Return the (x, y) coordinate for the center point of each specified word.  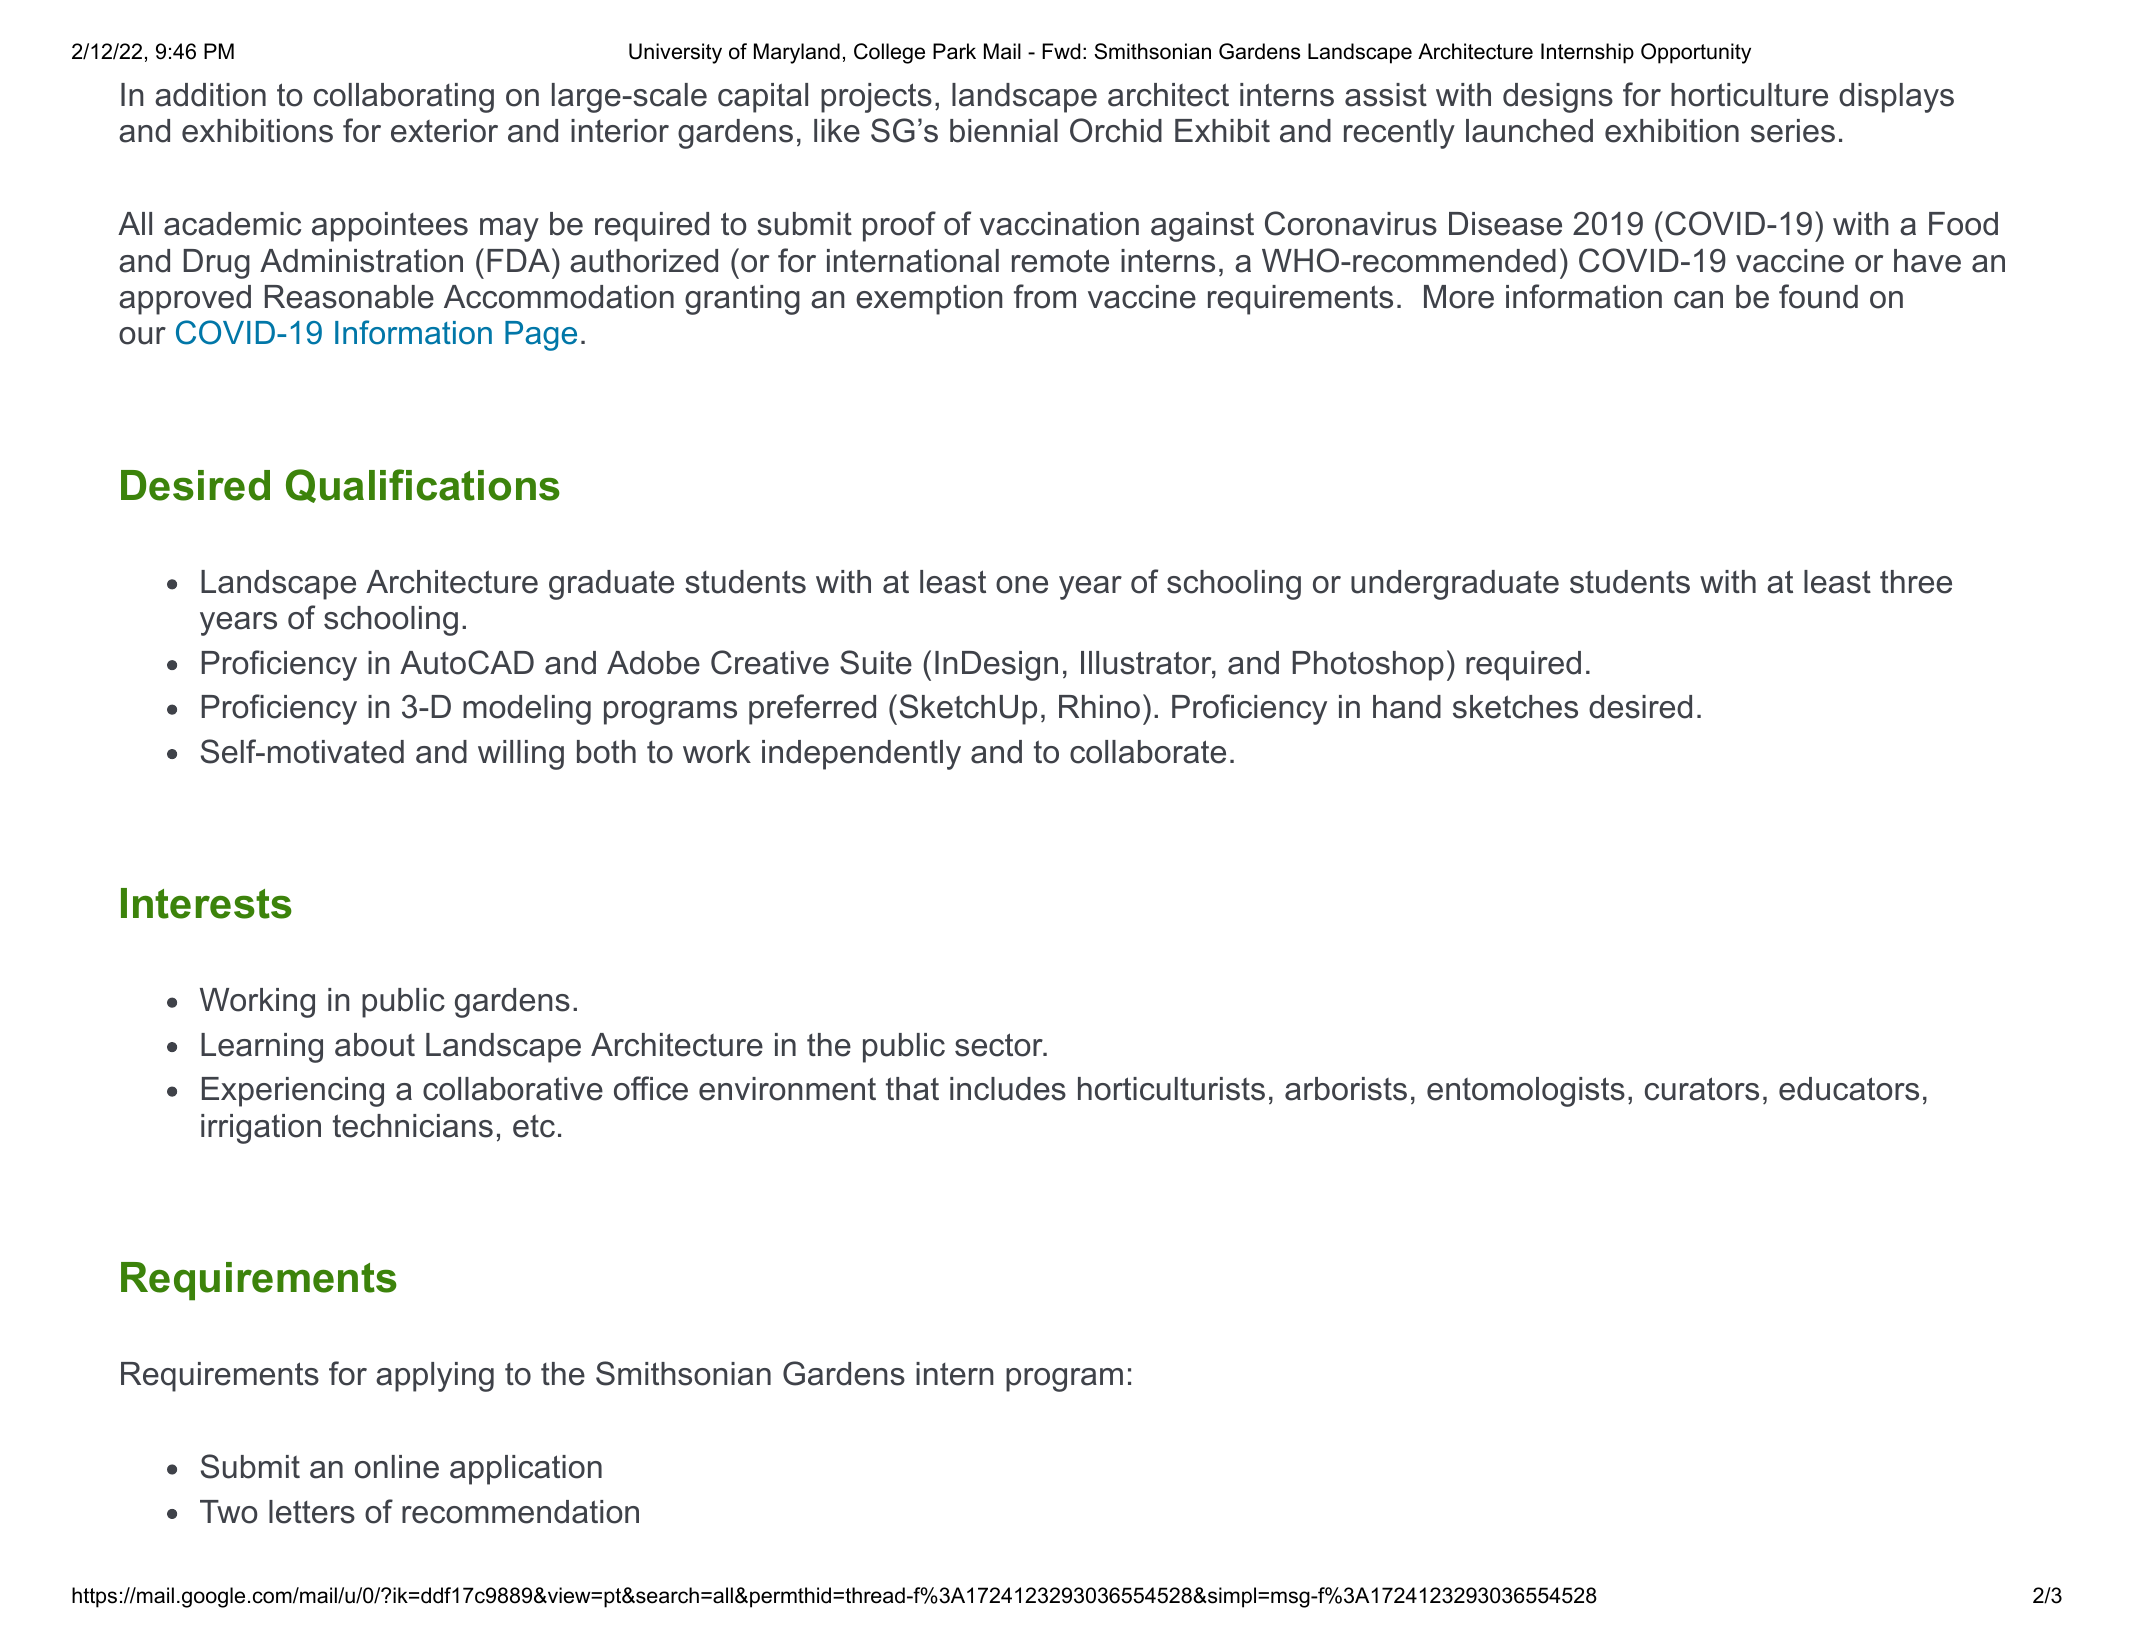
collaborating (404, 98)
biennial (1004, 131)
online (397, 1467)
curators (1702, 1089)
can (1698, 300)
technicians (413, 1126)
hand (1407, 707)
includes (1008, 1089)
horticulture (1749, 95)
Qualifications (423, 486)
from (1045, 296)
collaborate (1148, 752)
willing (521, 755)
